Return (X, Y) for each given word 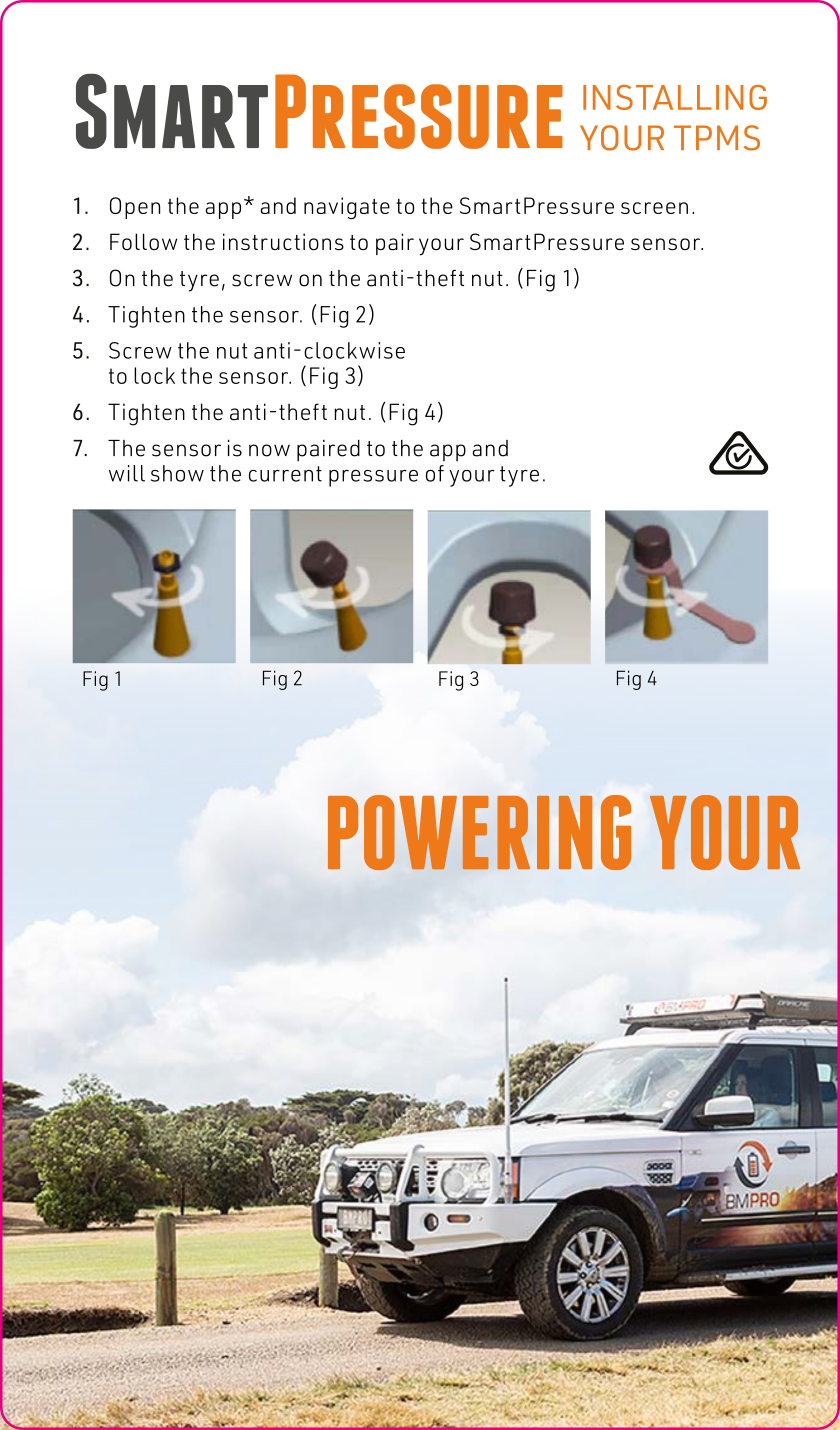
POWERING (479, 832)
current (285, 474)
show (177, 473)
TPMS (717, 138)
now (269, 450)
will (127, 473)
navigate (347, 208)
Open (135, 208)
